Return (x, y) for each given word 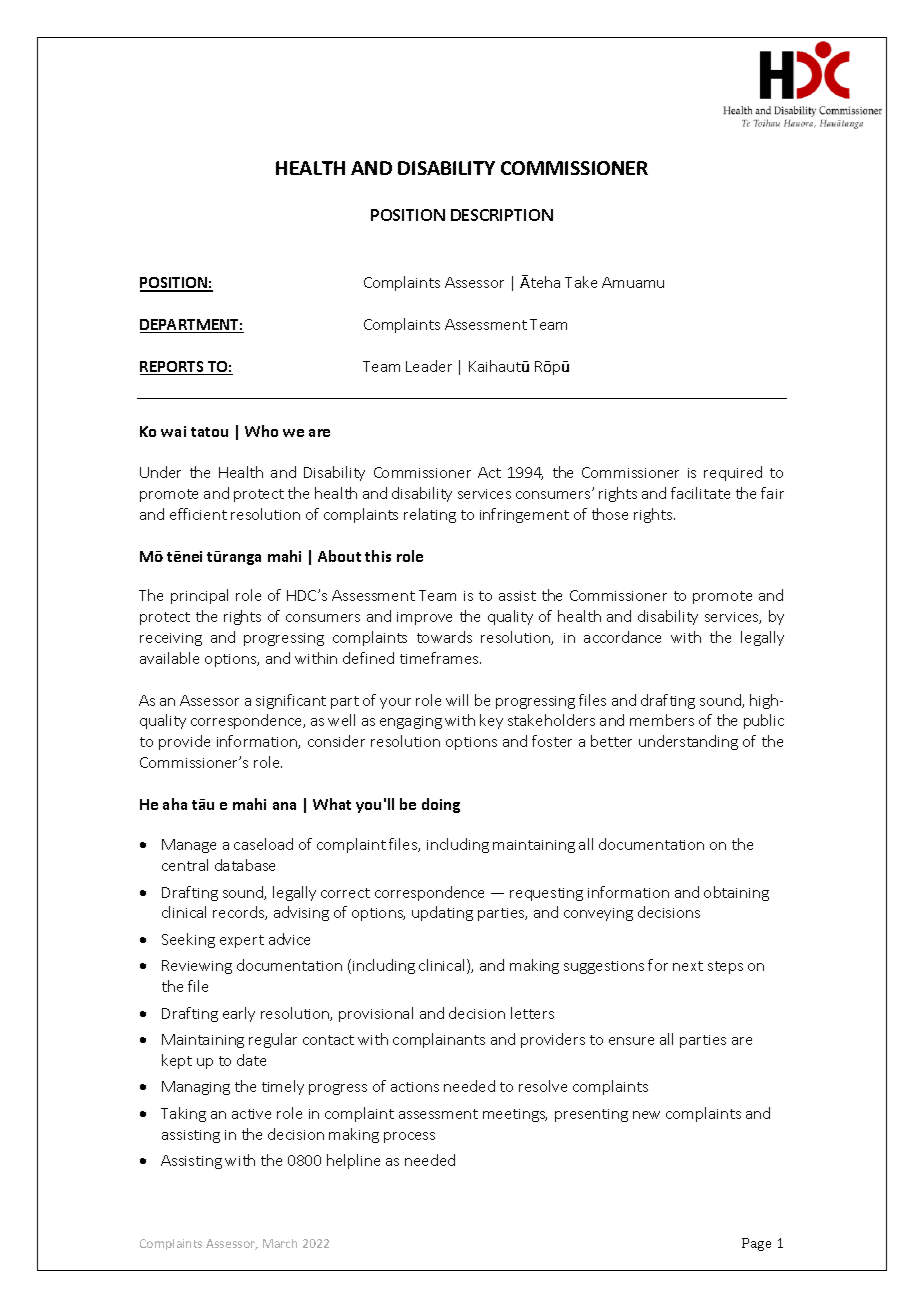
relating (430, 515)
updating (442, 913)
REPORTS (173, 368)
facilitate (700, 493)
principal (199, 596)
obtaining (736, 893)
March (280, 1243)
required (733, 473)
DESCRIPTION (502, 215)
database (245, 865)
